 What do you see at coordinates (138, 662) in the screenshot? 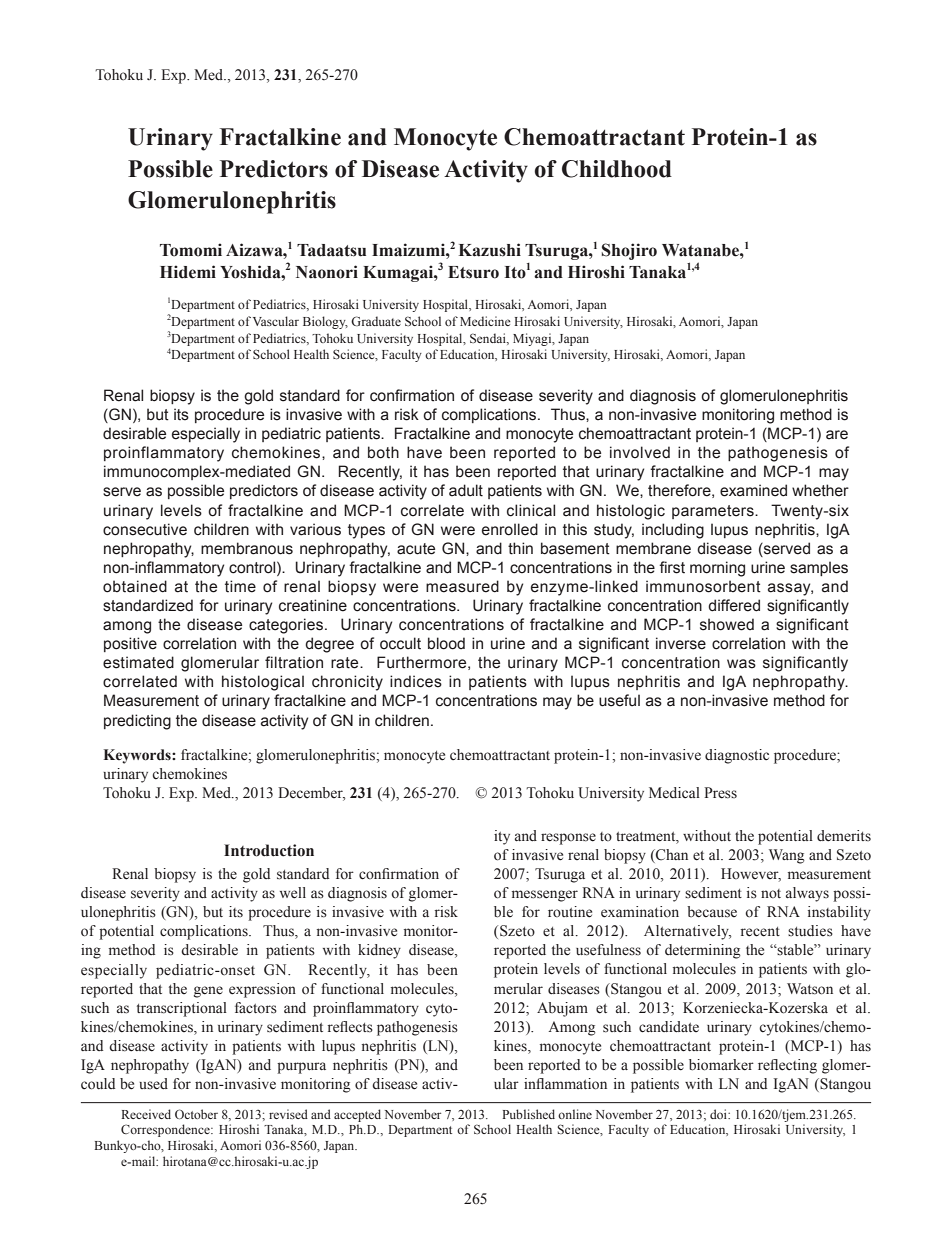
I see `estimated` at bounding box center [138, 662].
